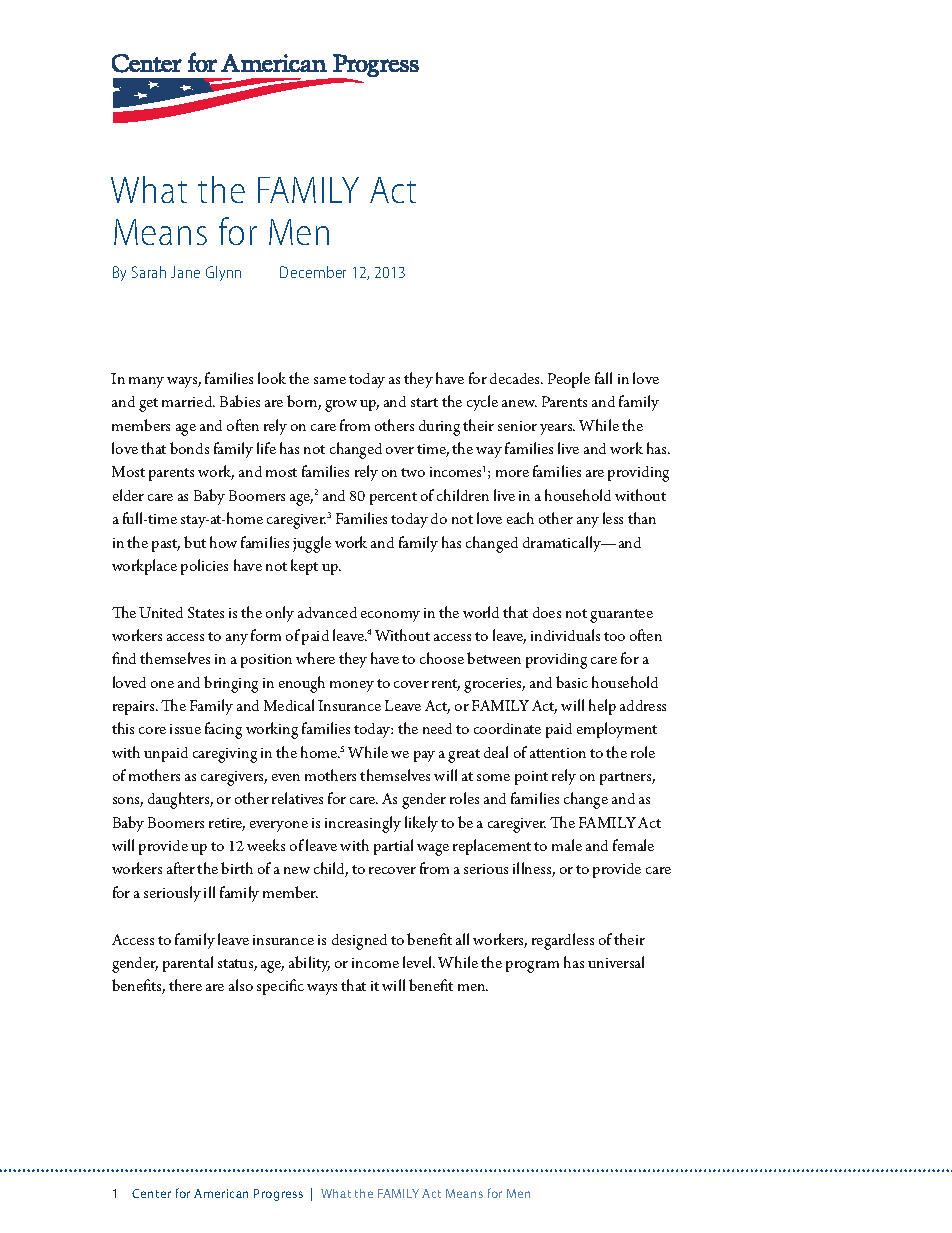 The image size is (952, 1233). I want to click on after, so click(181, 868).
